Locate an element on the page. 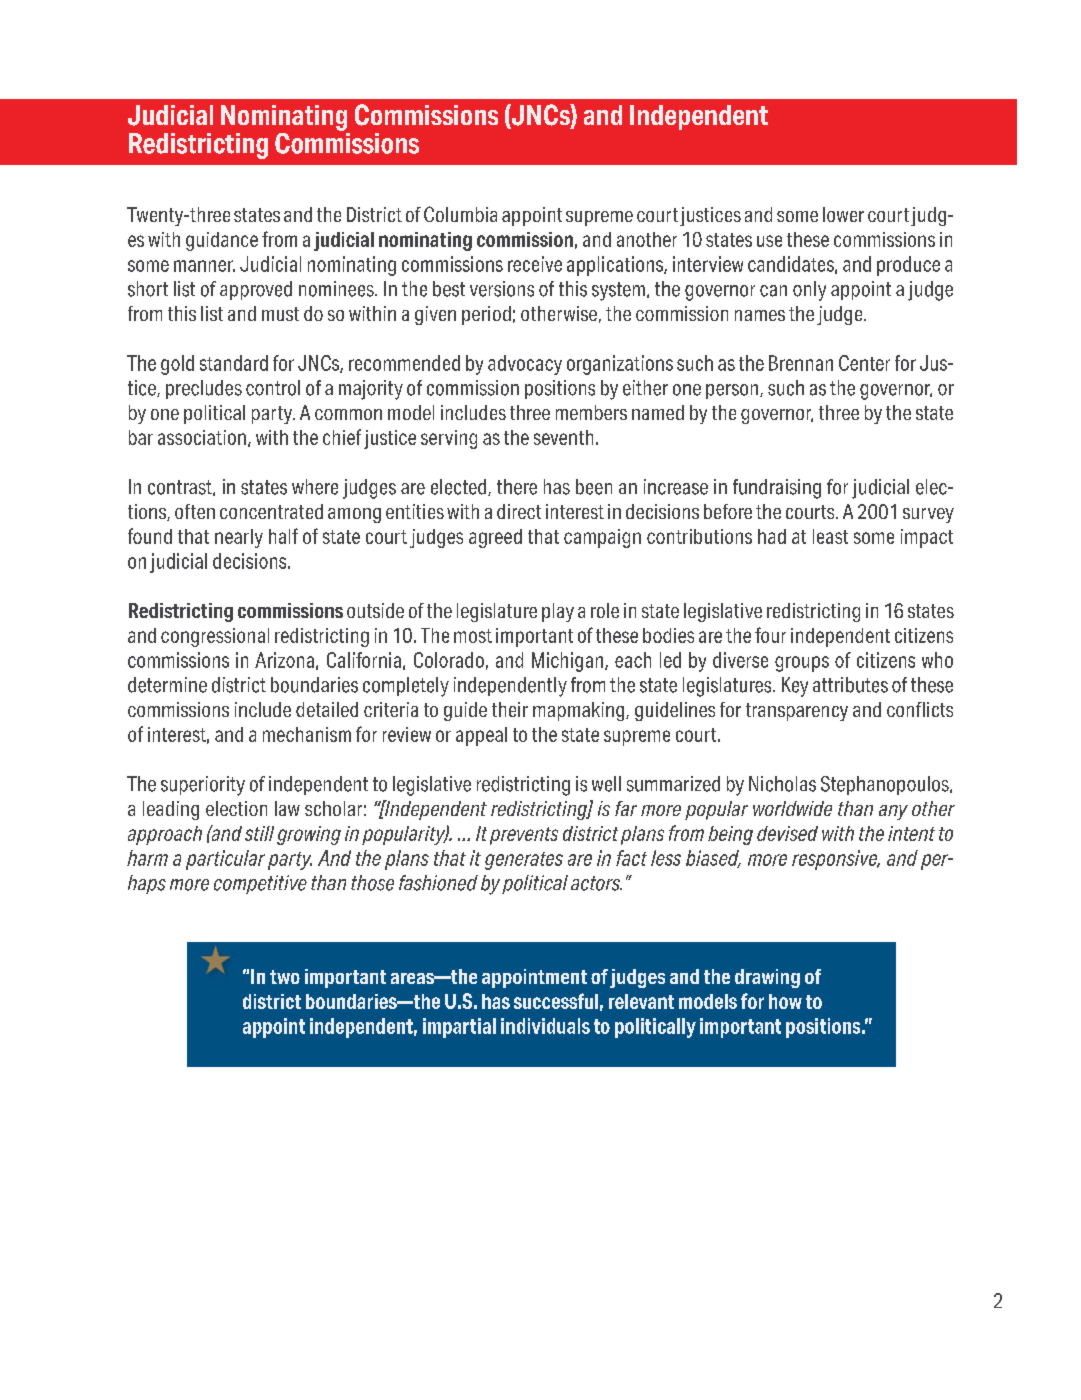 The image size is (1081, 1400). how is located at coordinates (785, 1001).
